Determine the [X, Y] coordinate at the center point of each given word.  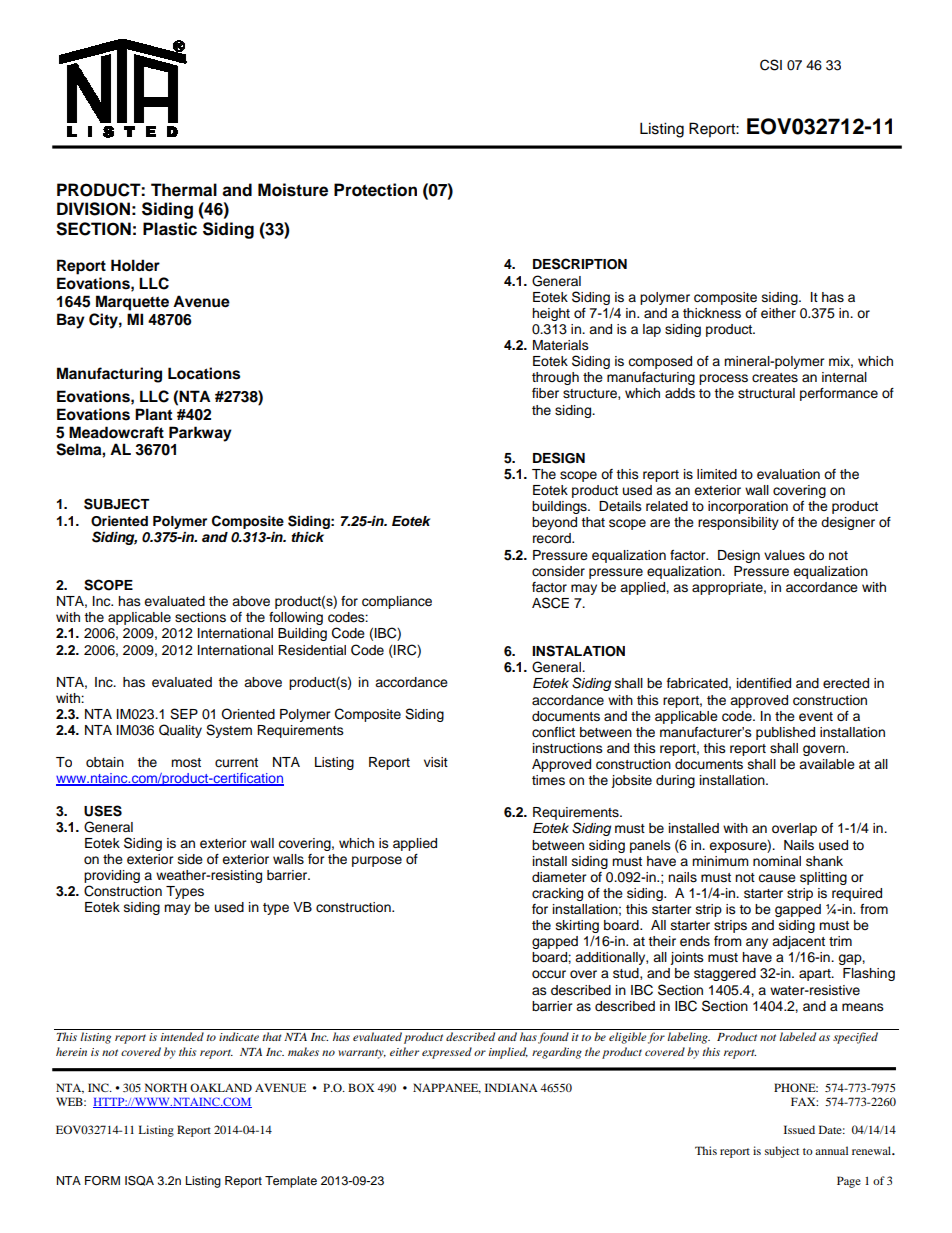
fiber [545, 393]
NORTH [166, 1087]
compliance [397, 602]
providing [112, 878]
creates [775, 378]
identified [764, 683]
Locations [204, 373]
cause [777, 878]
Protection [375, 190]
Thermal [184, 190]
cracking [557, 894]
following [296, 618]
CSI [771, 65]
